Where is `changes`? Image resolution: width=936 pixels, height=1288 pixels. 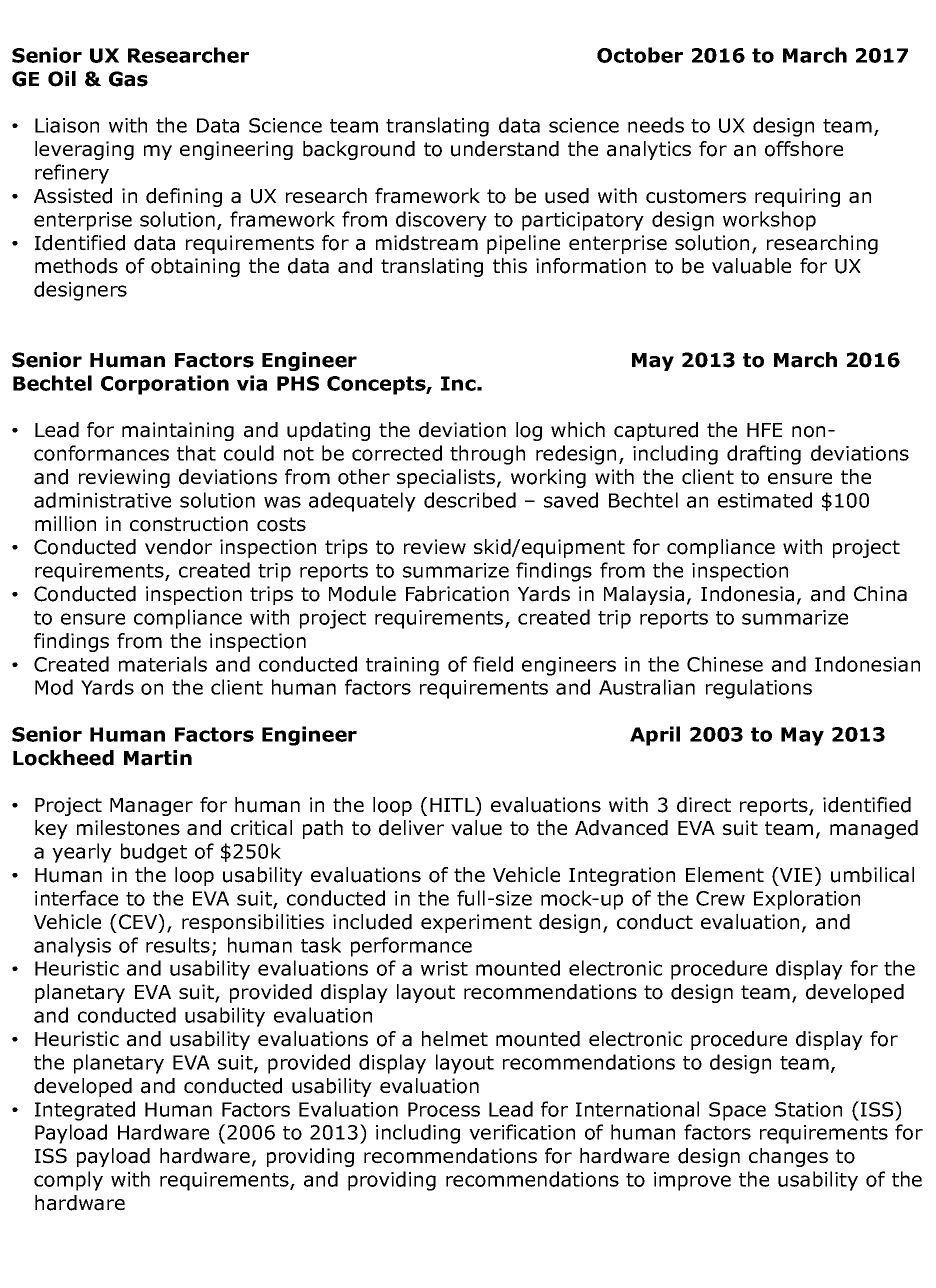
changes is located at coordinates (788, 1157).
